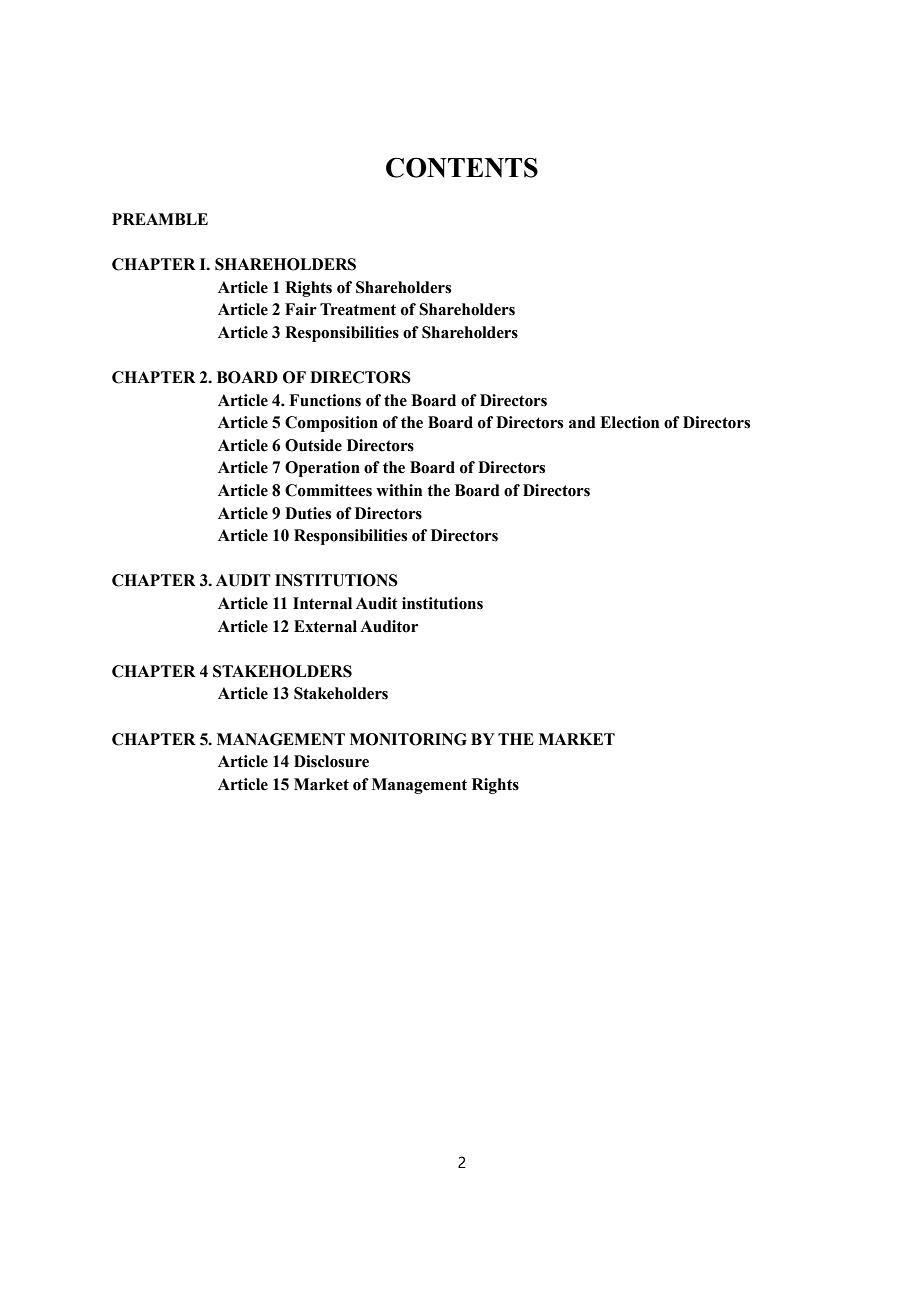 The height and width of the screenshot is (1308, 924). I want to click on Disclosure, so click(331, 761).
